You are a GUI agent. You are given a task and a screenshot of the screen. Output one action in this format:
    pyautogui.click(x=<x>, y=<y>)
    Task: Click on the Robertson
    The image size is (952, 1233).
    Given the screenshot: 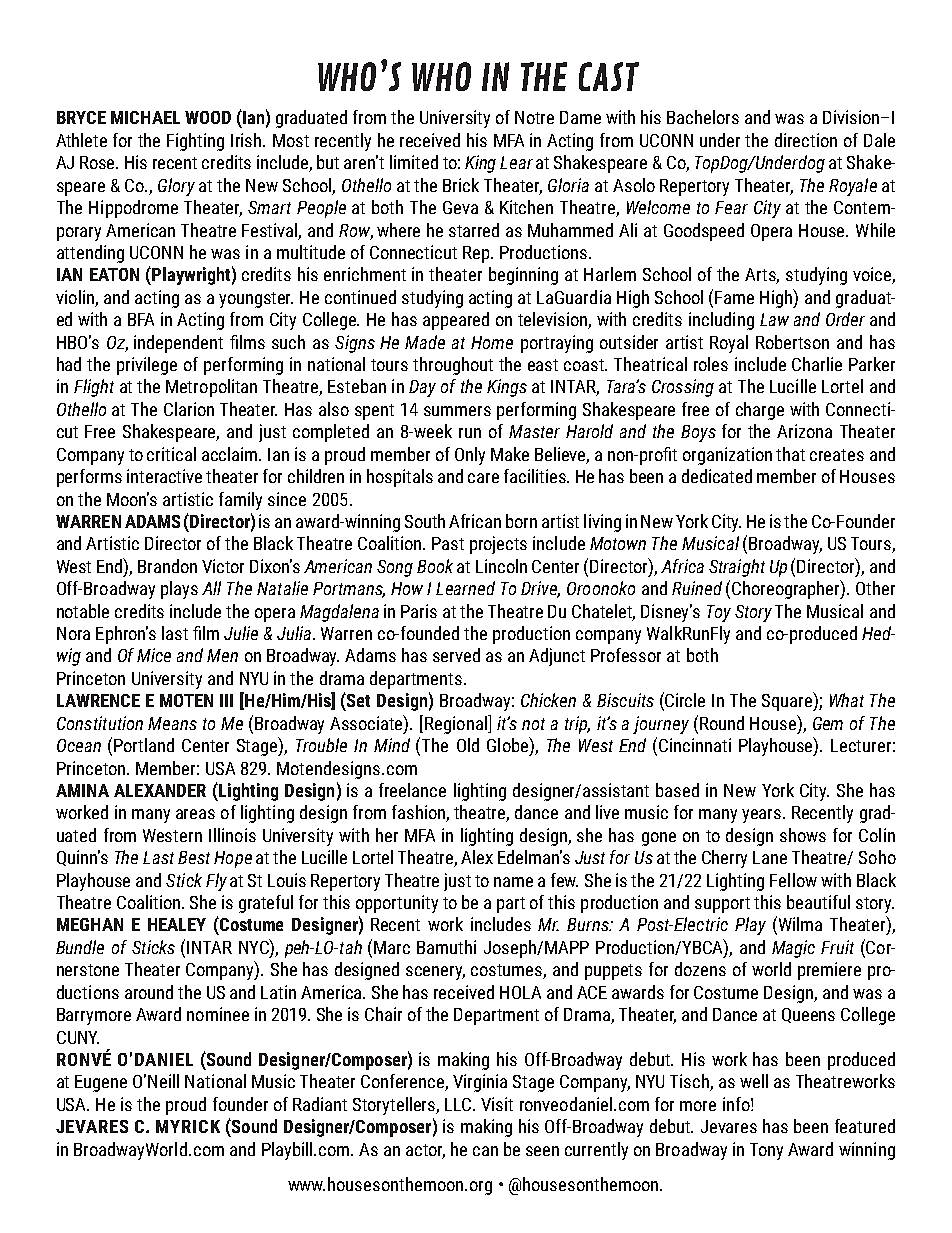 What is the action you would take?
    pyautogui.click(x=792, y=342)
